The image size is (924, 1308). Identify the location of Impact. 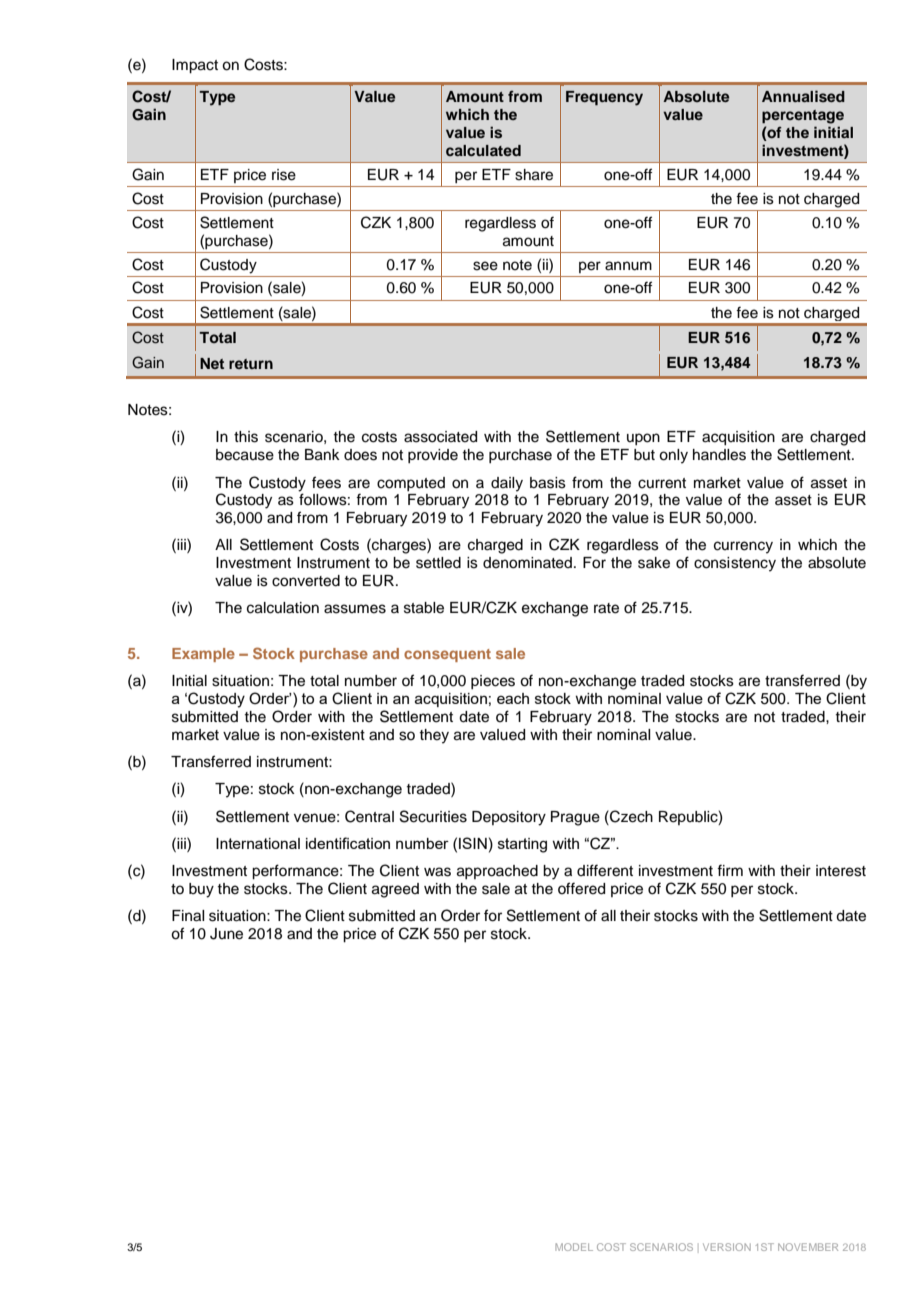
(195, 66).
